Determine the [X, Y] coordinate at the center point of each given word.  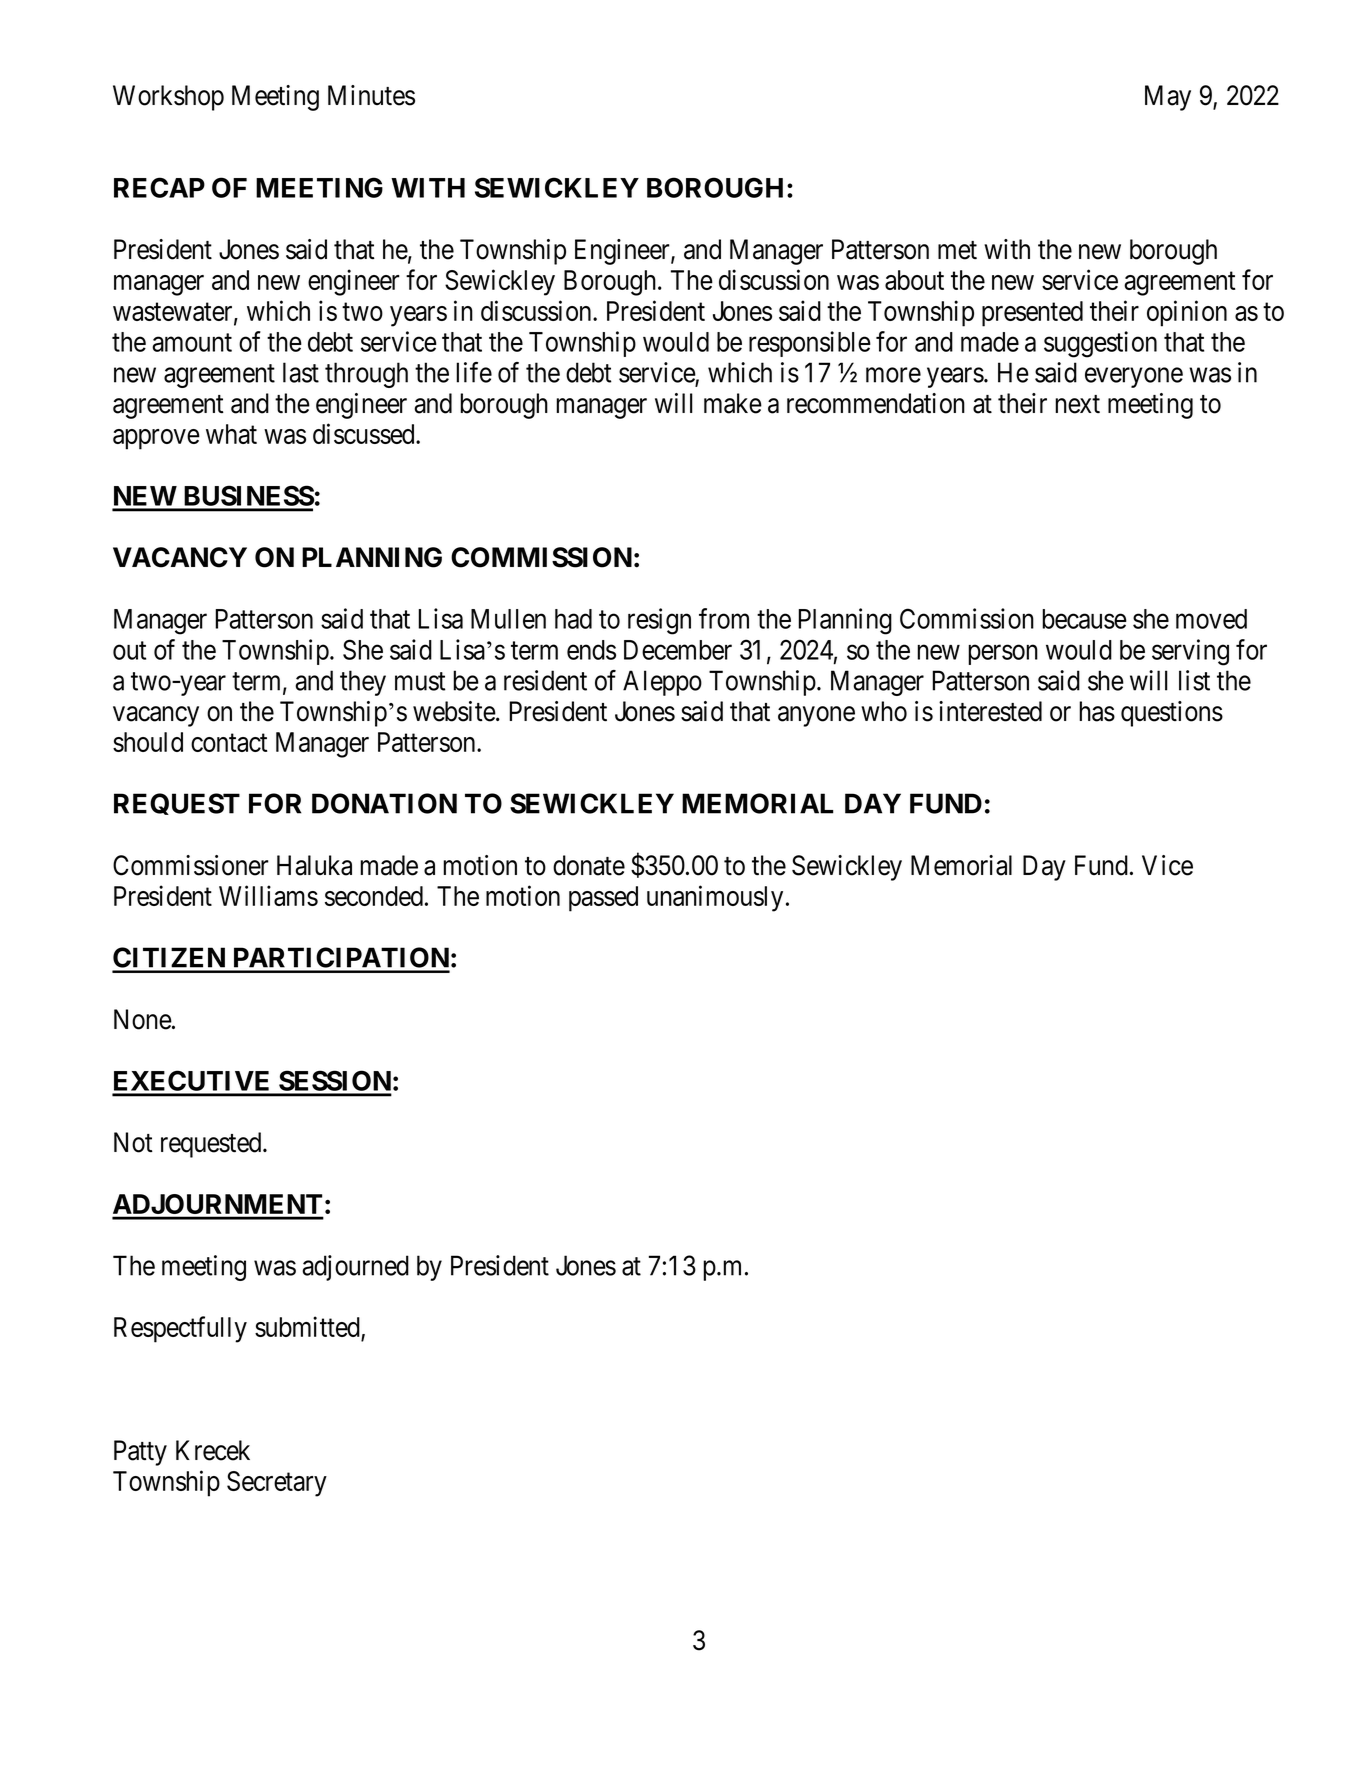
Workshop [168, 98]
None [143, 1019]
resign [659, 621]
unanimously [715, 898]
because [1084, 619]
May [1168, 98]
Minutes [371, 95]
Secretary [277, 1484]
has [1097, 711]
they [363, 683]
